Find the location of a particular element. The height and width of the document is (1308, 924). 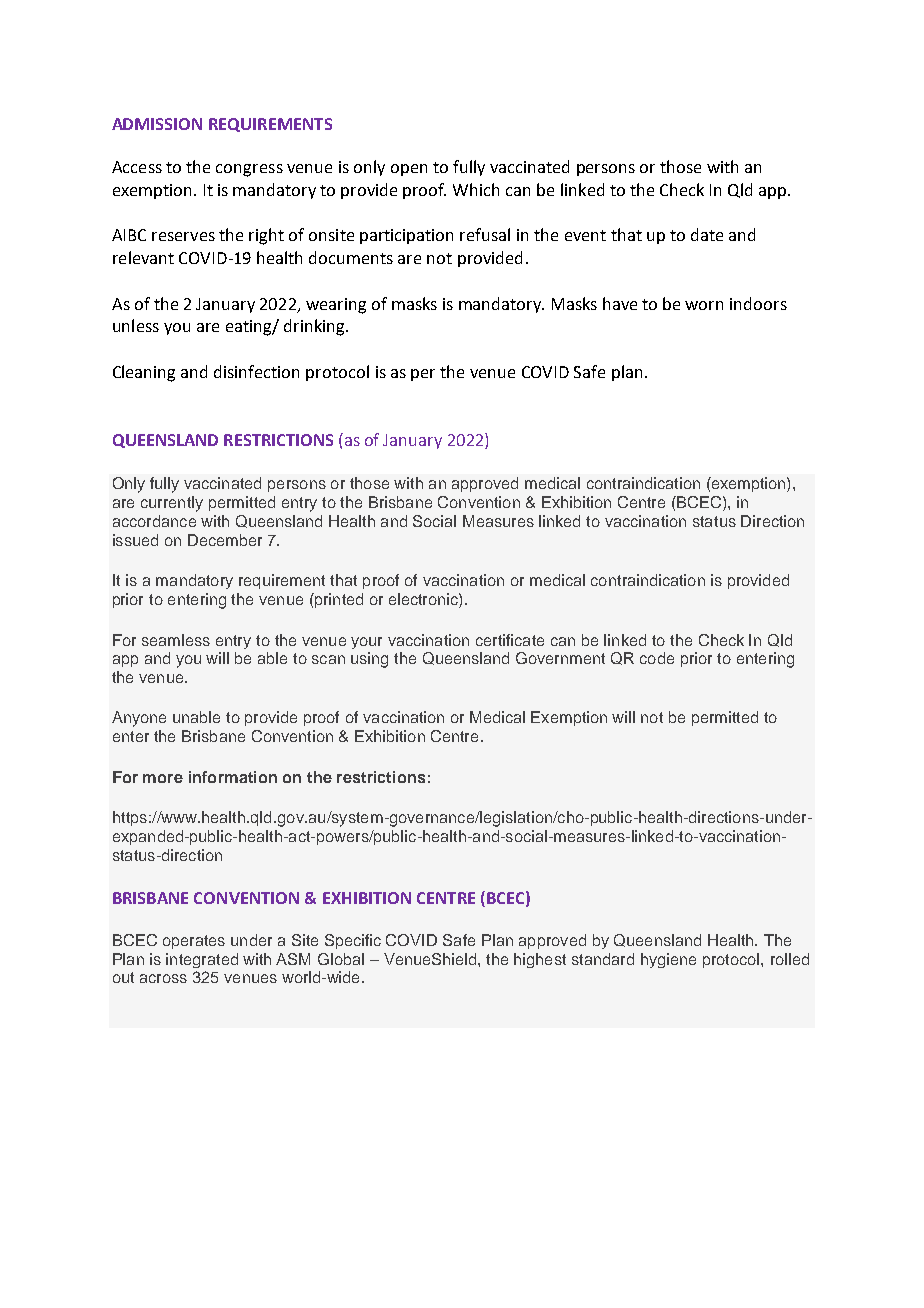

integrated is located at coordinates (202, 960).
